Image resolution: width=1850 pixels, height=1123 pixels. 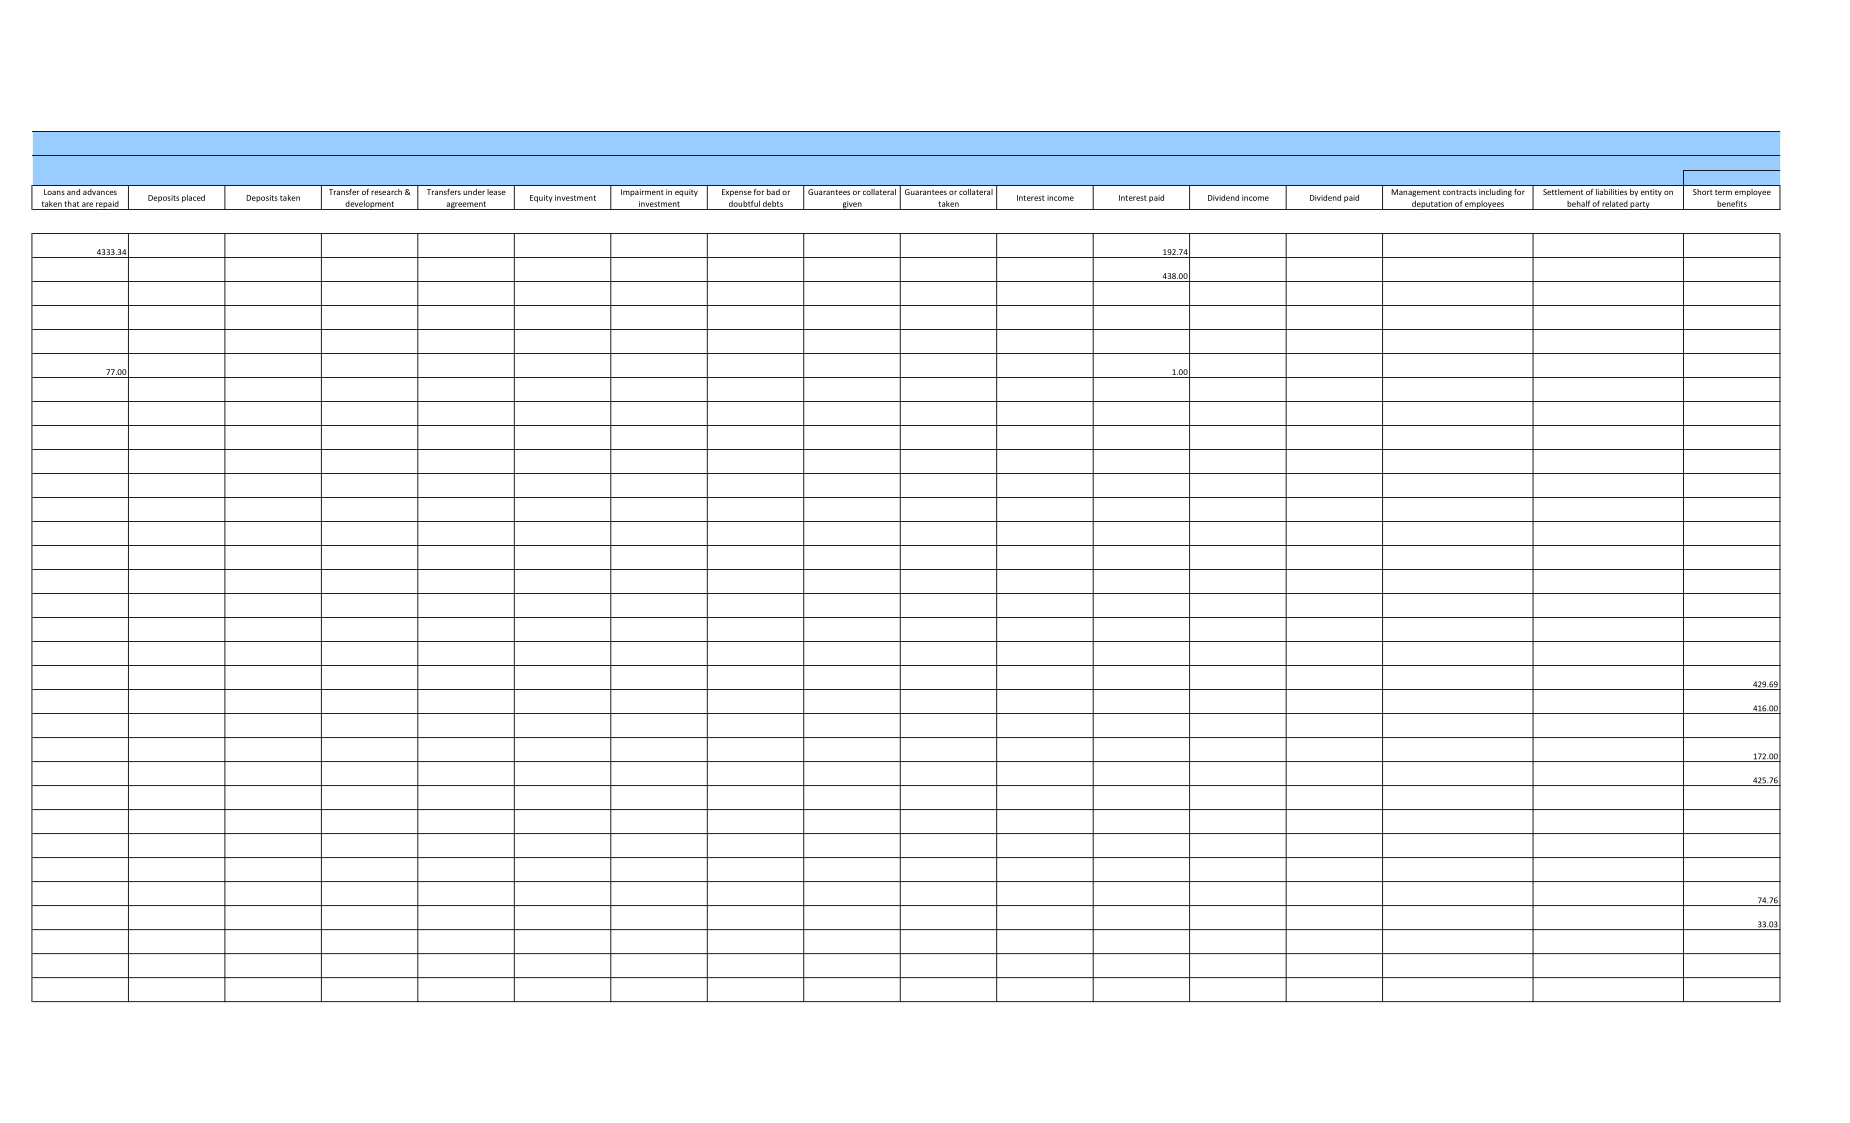 What do you see at coordinates (1578, 203) in the screenshot?
I see `behalf` at bounding box center [1578, 203].
